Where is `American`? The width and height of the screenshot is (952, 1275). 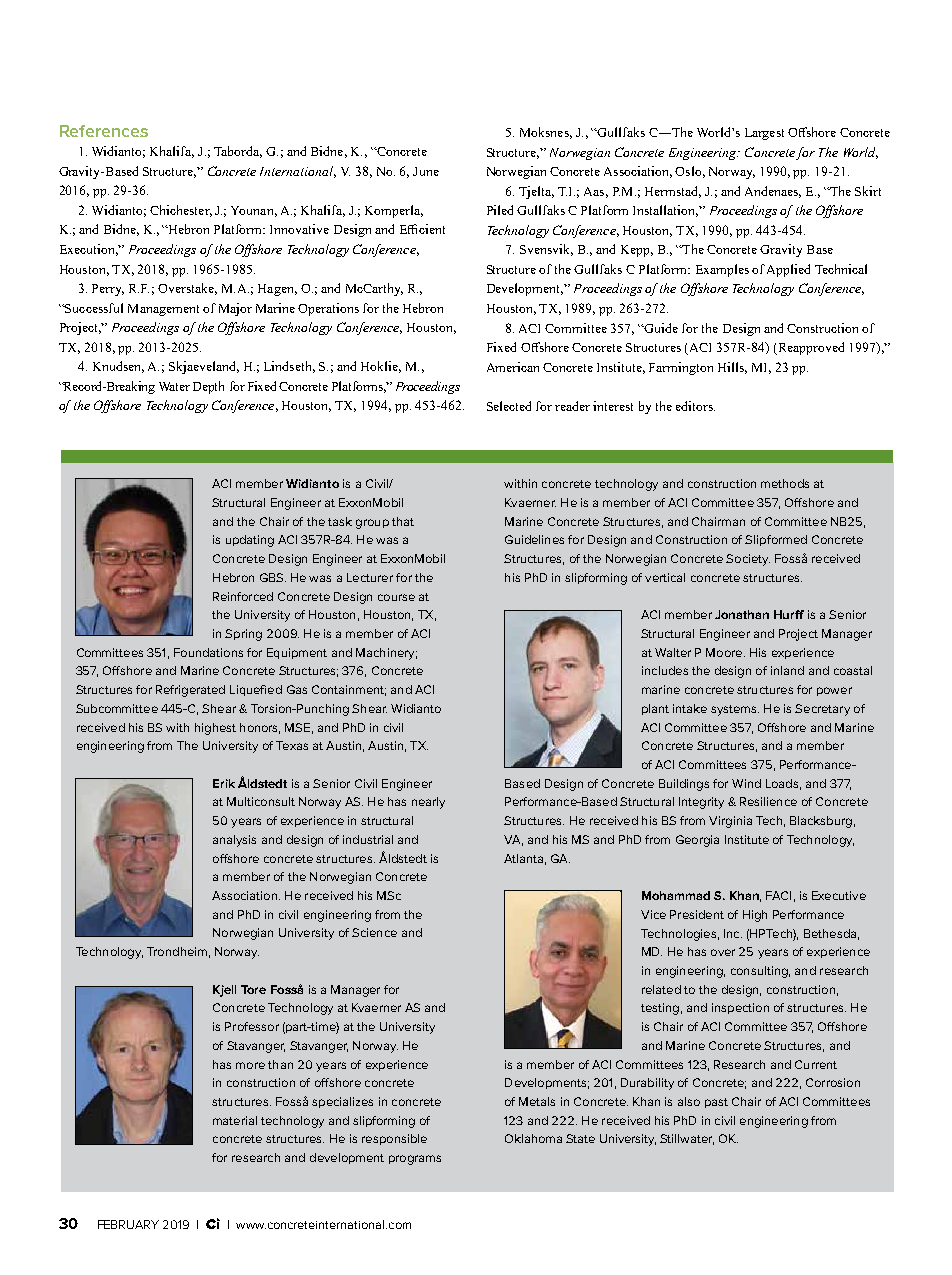
American is located at coordinates (513, 367).
